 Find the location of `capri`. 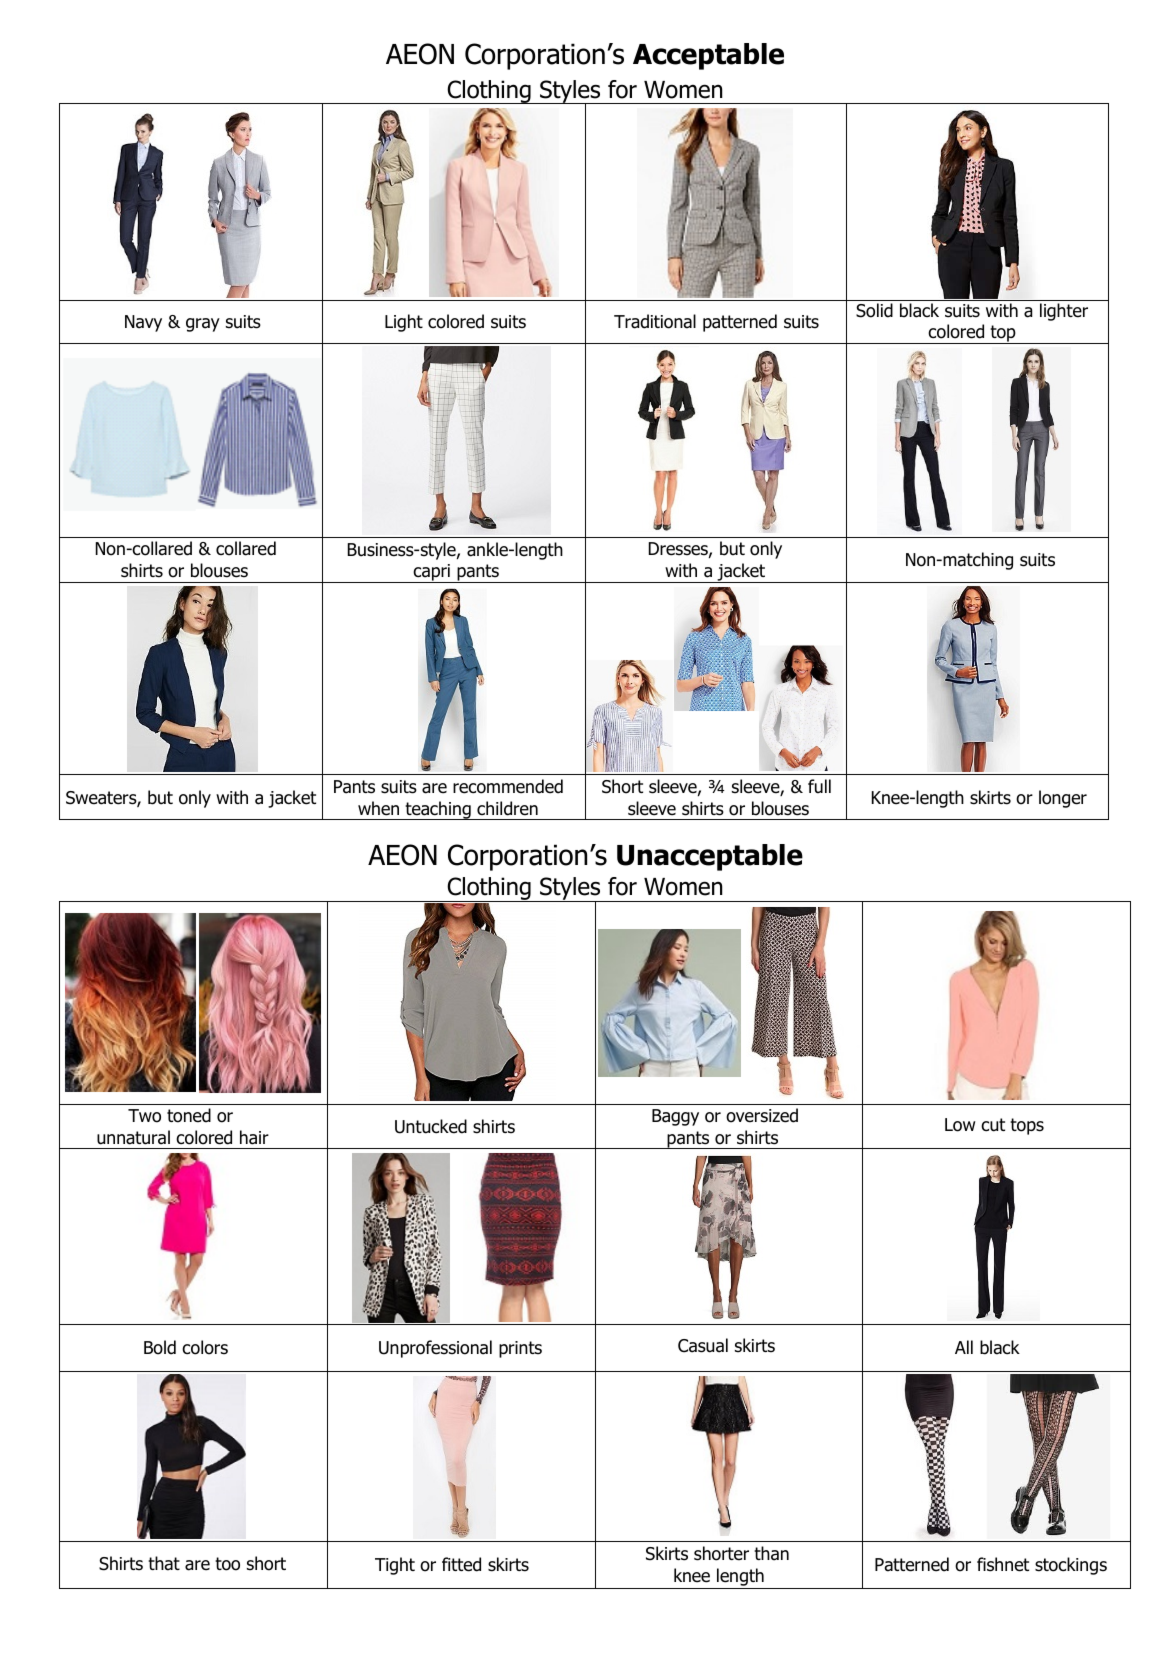

capri is located at coordinates (432, 573).
